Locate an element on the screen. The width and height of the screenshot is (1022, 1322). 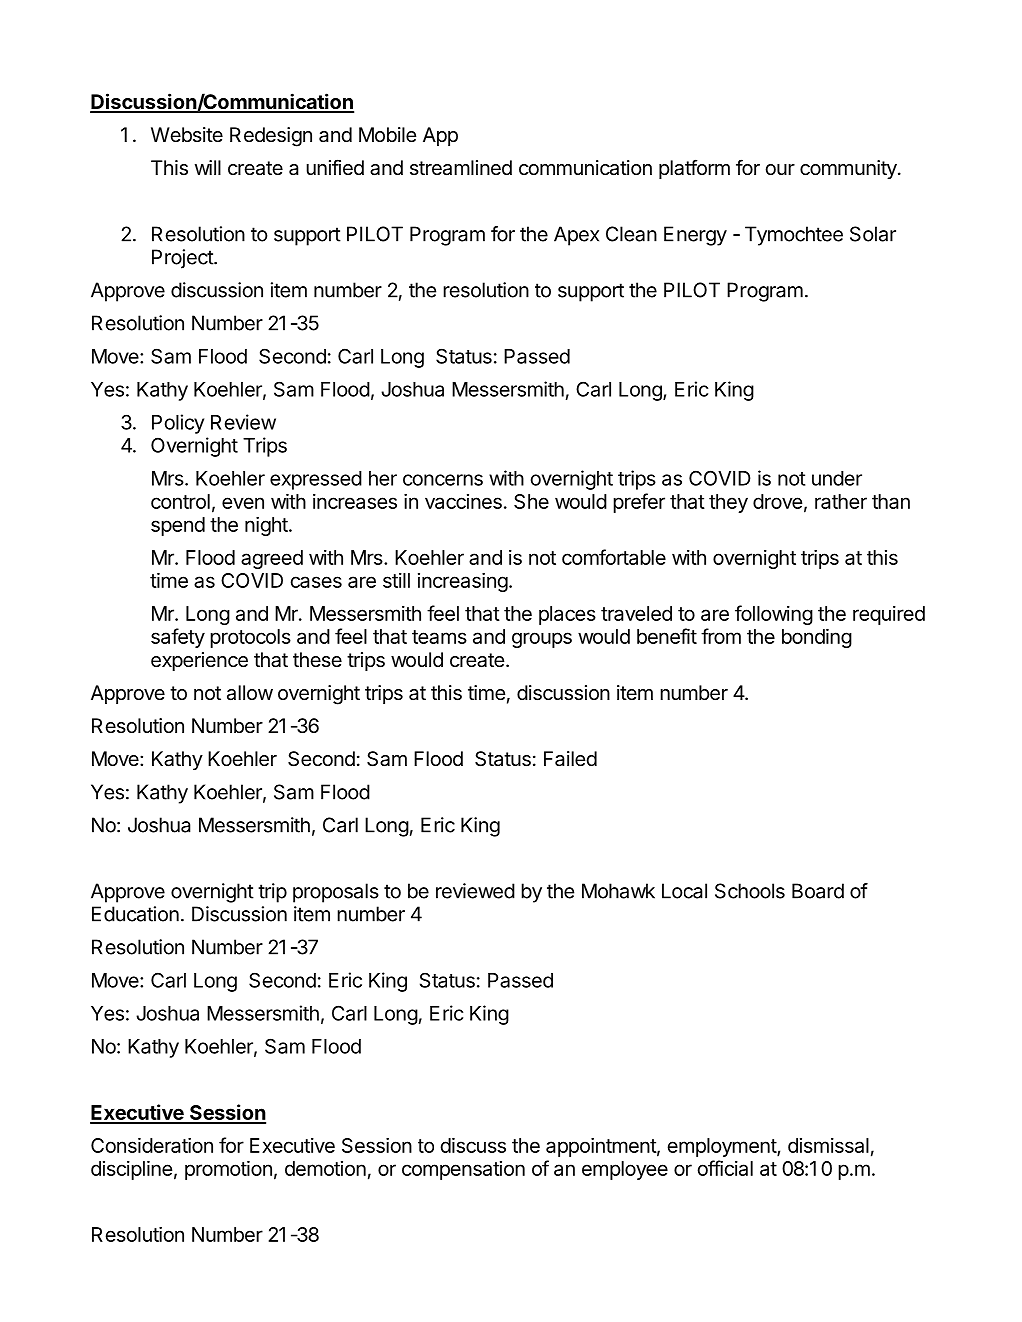
experience is located at coordinates (199, 661).
